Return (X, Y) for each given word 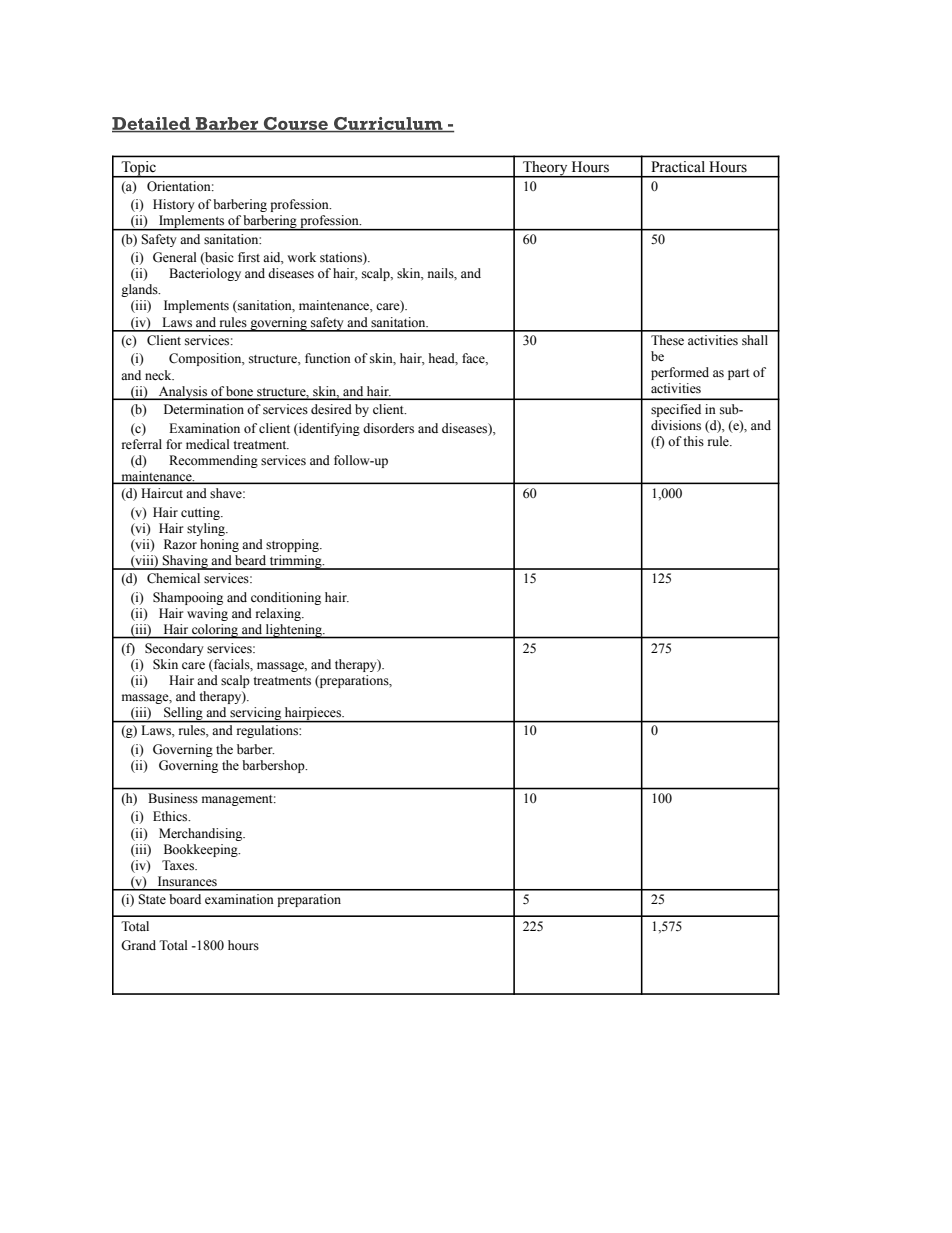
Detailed (152, 124)
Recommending (213, 461)
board (185, 899)
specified (676, 410)
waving (207, 614)
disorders (388, 428)
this (693, 441)
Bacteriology (205, 274)
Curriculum (388, 124)
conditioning (286, 598)
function (328, 358)
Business (173, 798)
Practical (678, 166)
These (667, 340)
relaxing (279, 614)
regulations (267, 731)
